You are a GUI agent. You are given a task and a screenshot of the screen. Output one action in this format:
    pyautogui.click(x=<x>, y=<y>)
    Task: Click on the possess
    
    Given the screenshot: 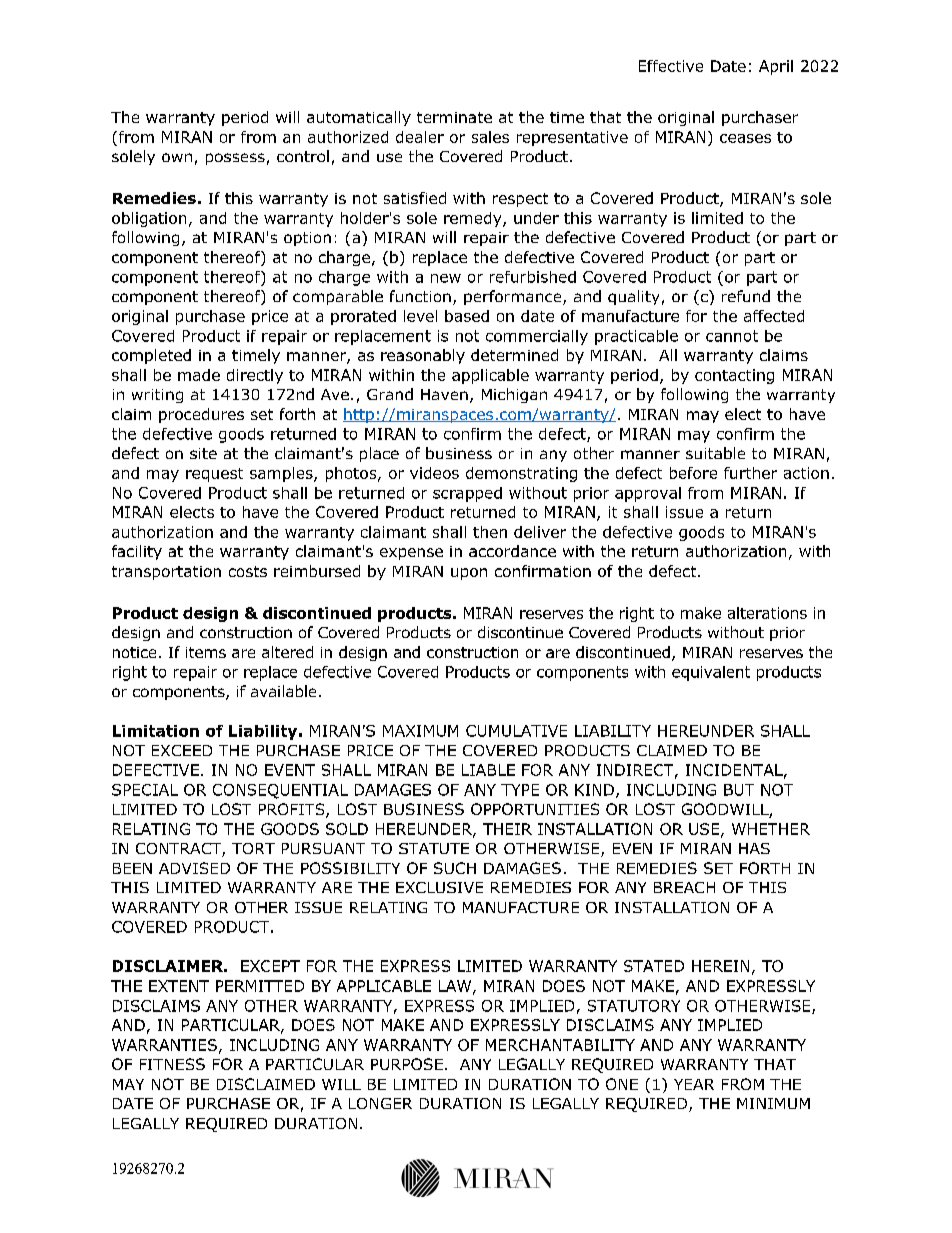 What is the action you would take?
    pyautogui.click(x=235, y=159)
